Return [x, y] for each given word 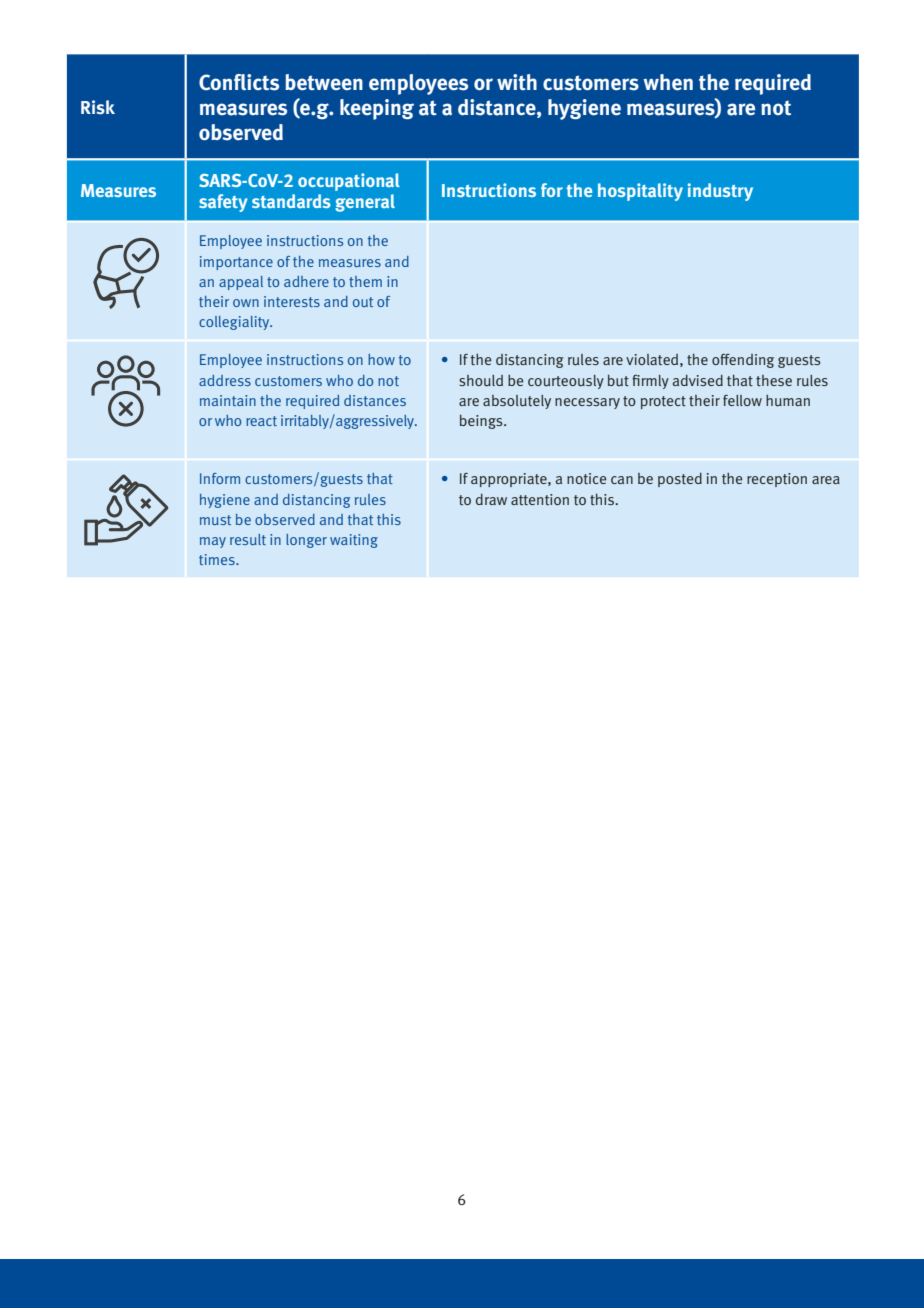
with [517, 82]
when [668, 82]
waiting [354, 541]
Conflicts [239, 82]
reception [777, 480]
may [213, 542]
